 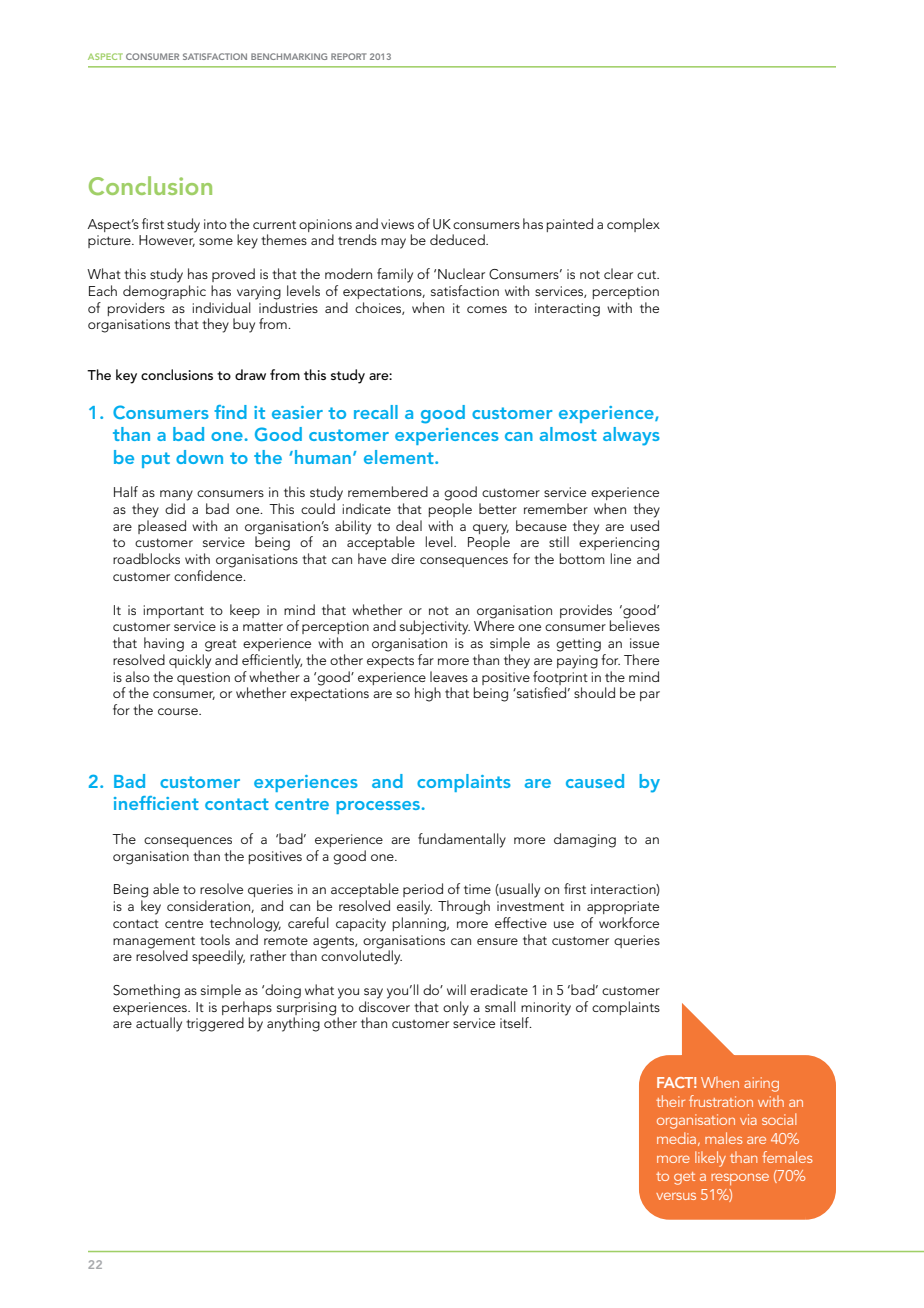 What do you see at coordinates (349, 56) in the screenshot?
I see `REPORT` at bounding box center [349, 56].
